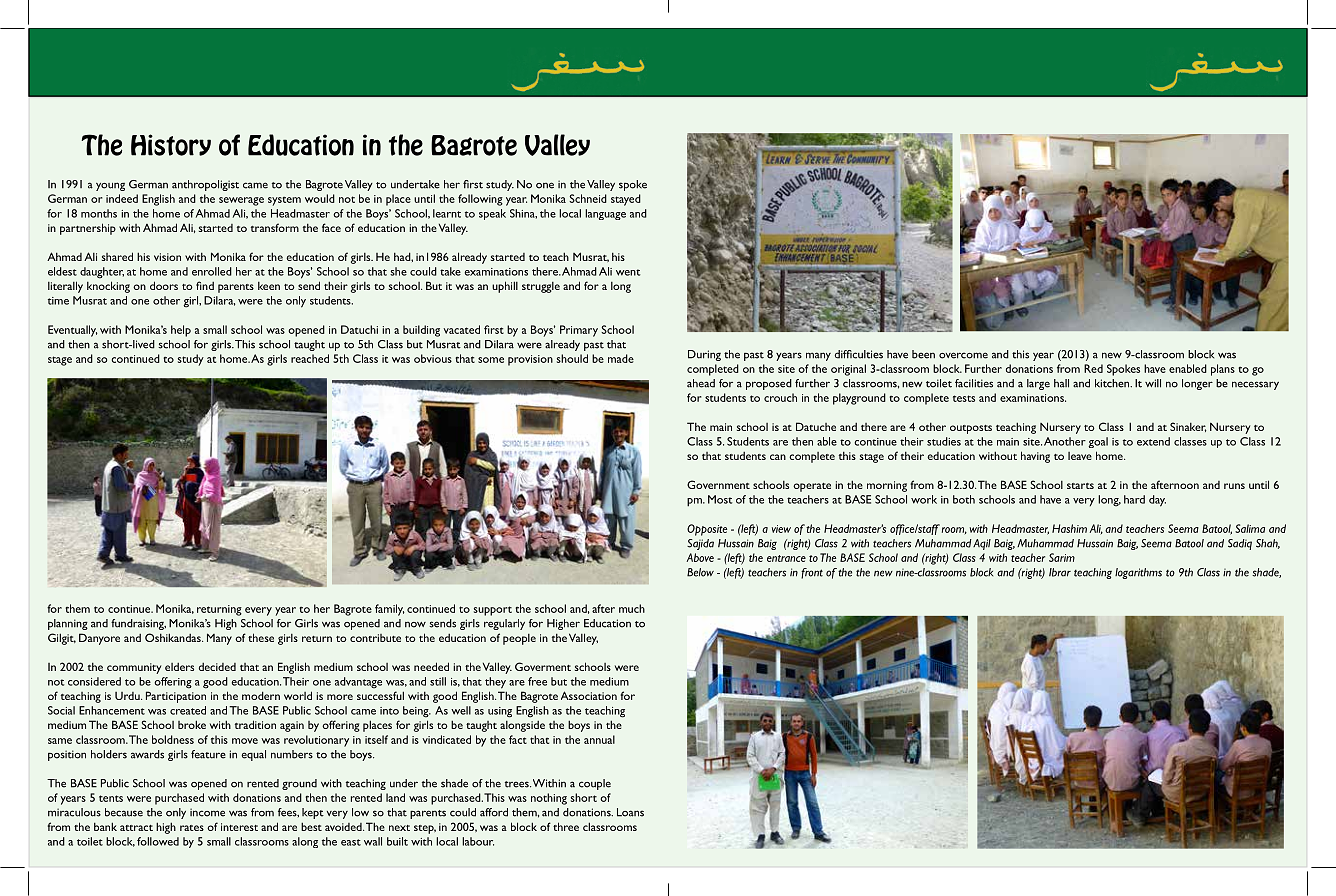  I want to click on stayed, so click(626, 200).
